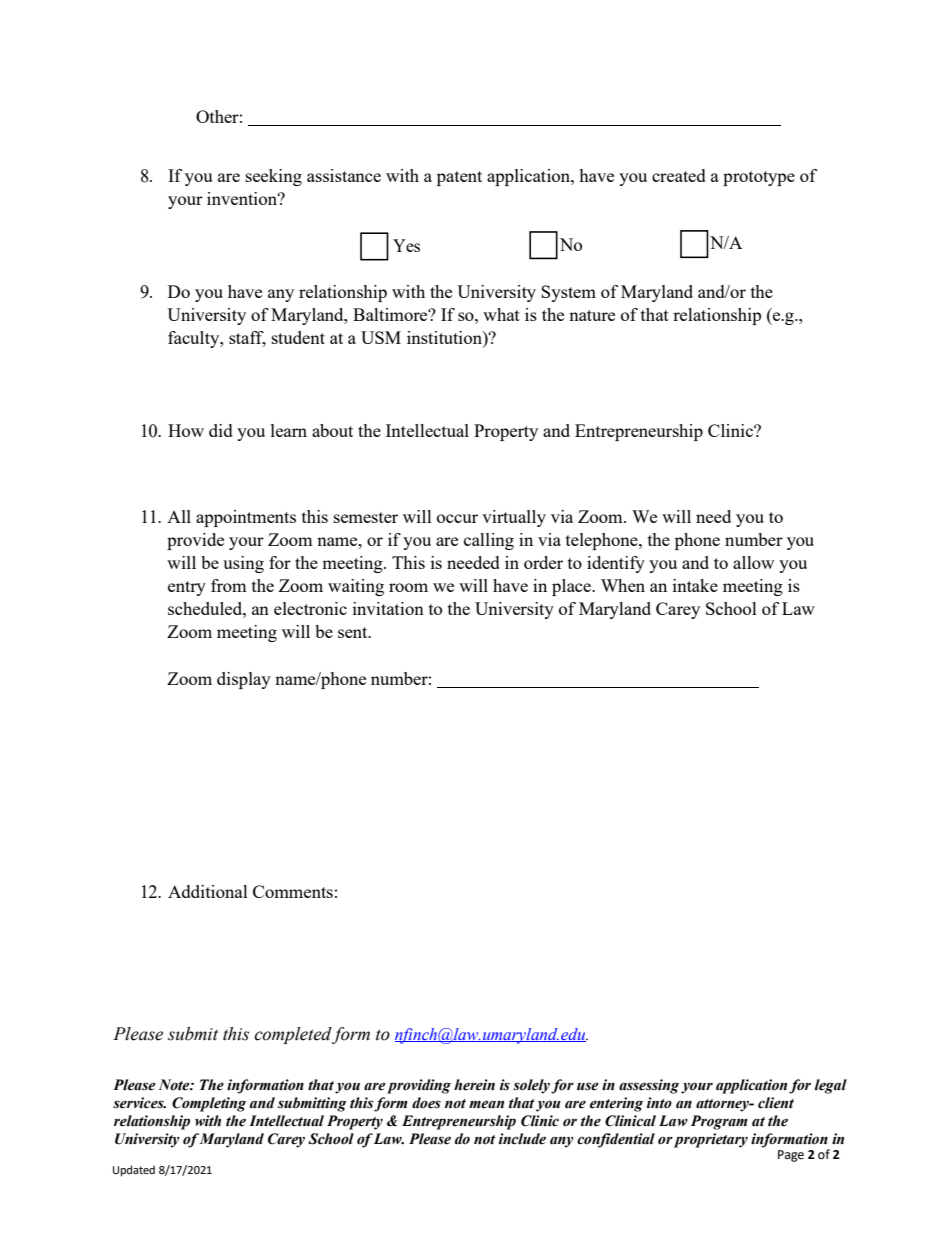 The width and height of the image is (952, 1233). I want to click on patent, so click(459, 178).
